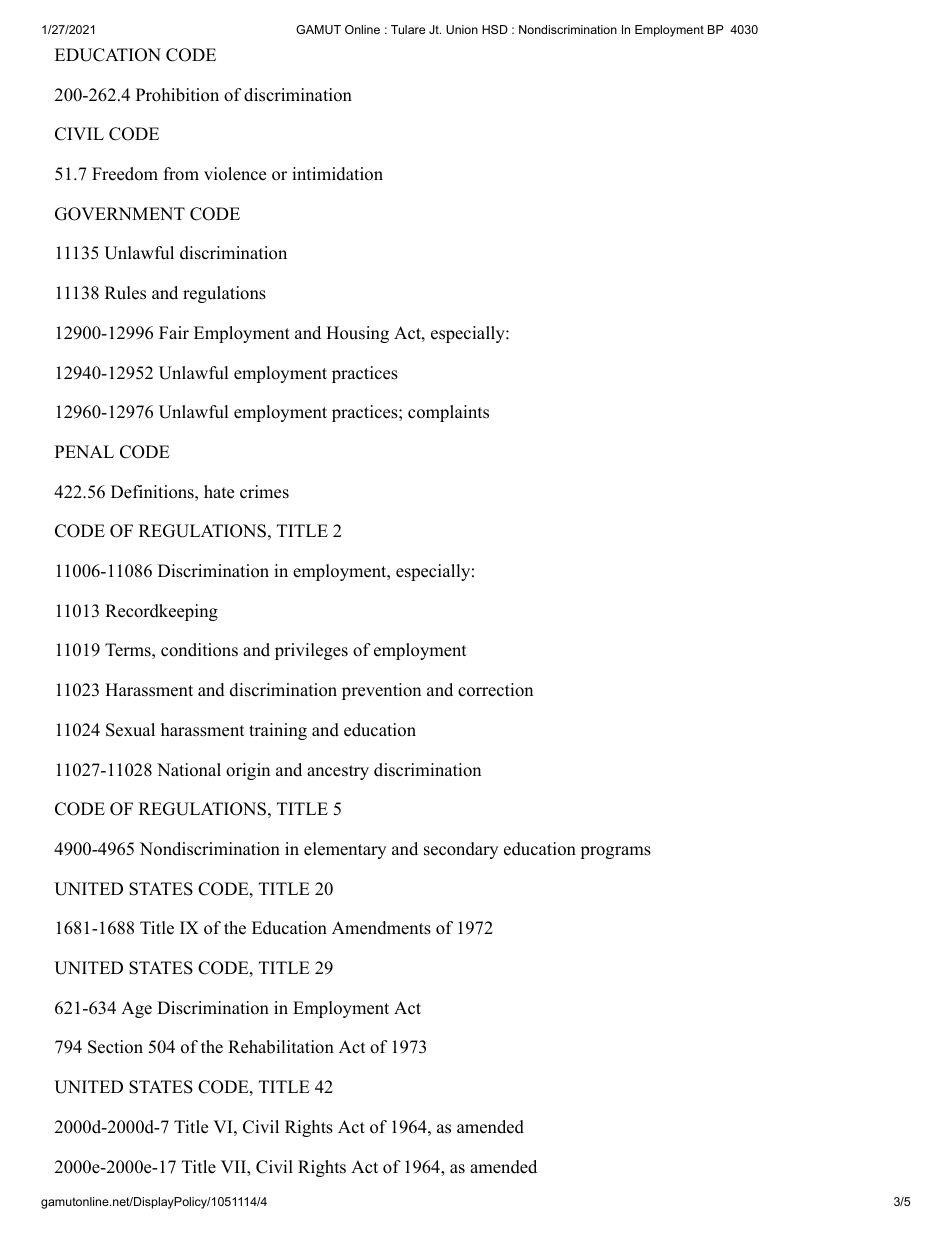 Image resolution: width=952 pixels, height=1233 pixels. What do you see at coordinates (264, 492) in the screenshot?
I see `crimes` at bounding box center [264, 492].
